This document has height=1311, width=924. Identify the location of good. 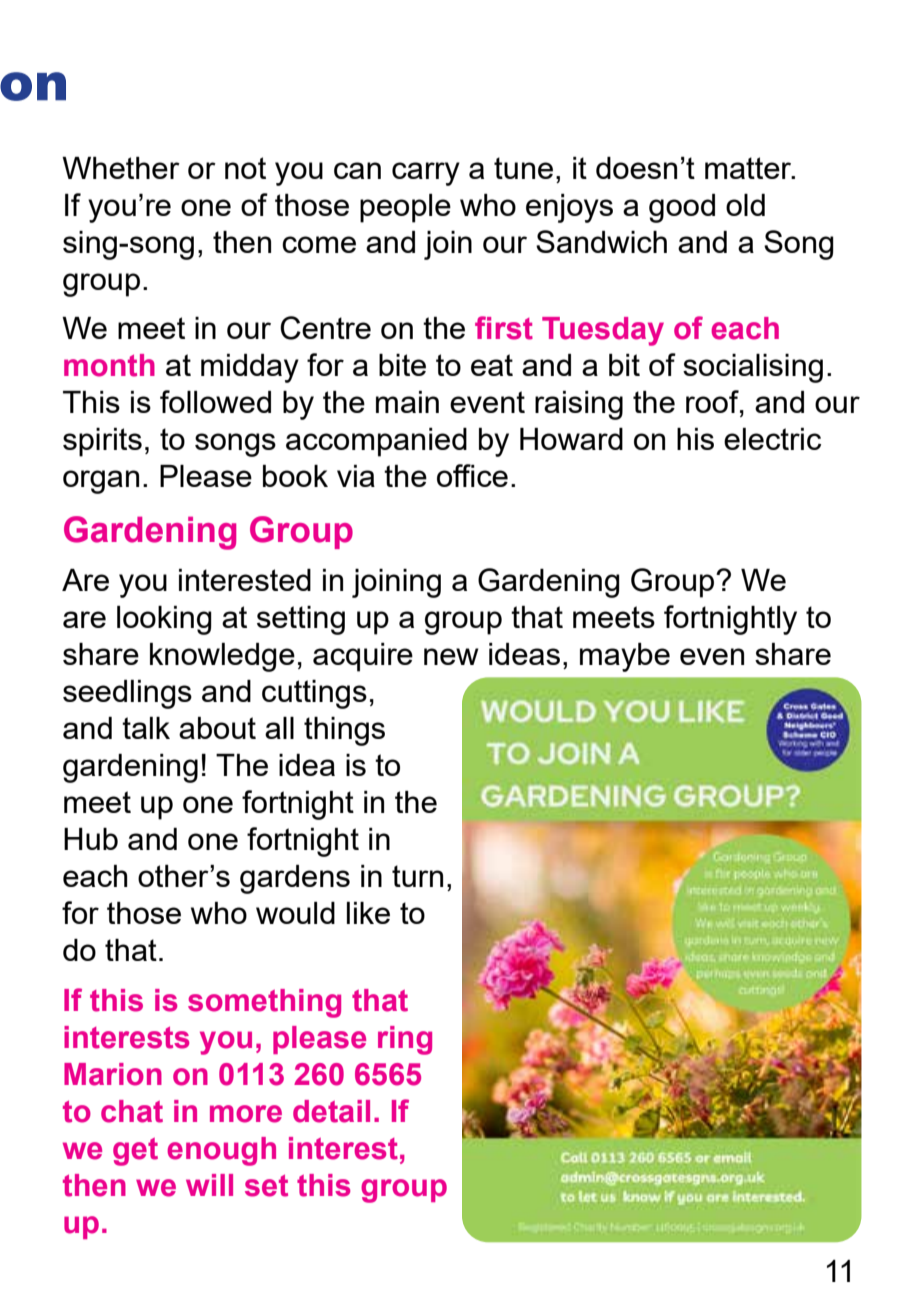
(682, 208).
